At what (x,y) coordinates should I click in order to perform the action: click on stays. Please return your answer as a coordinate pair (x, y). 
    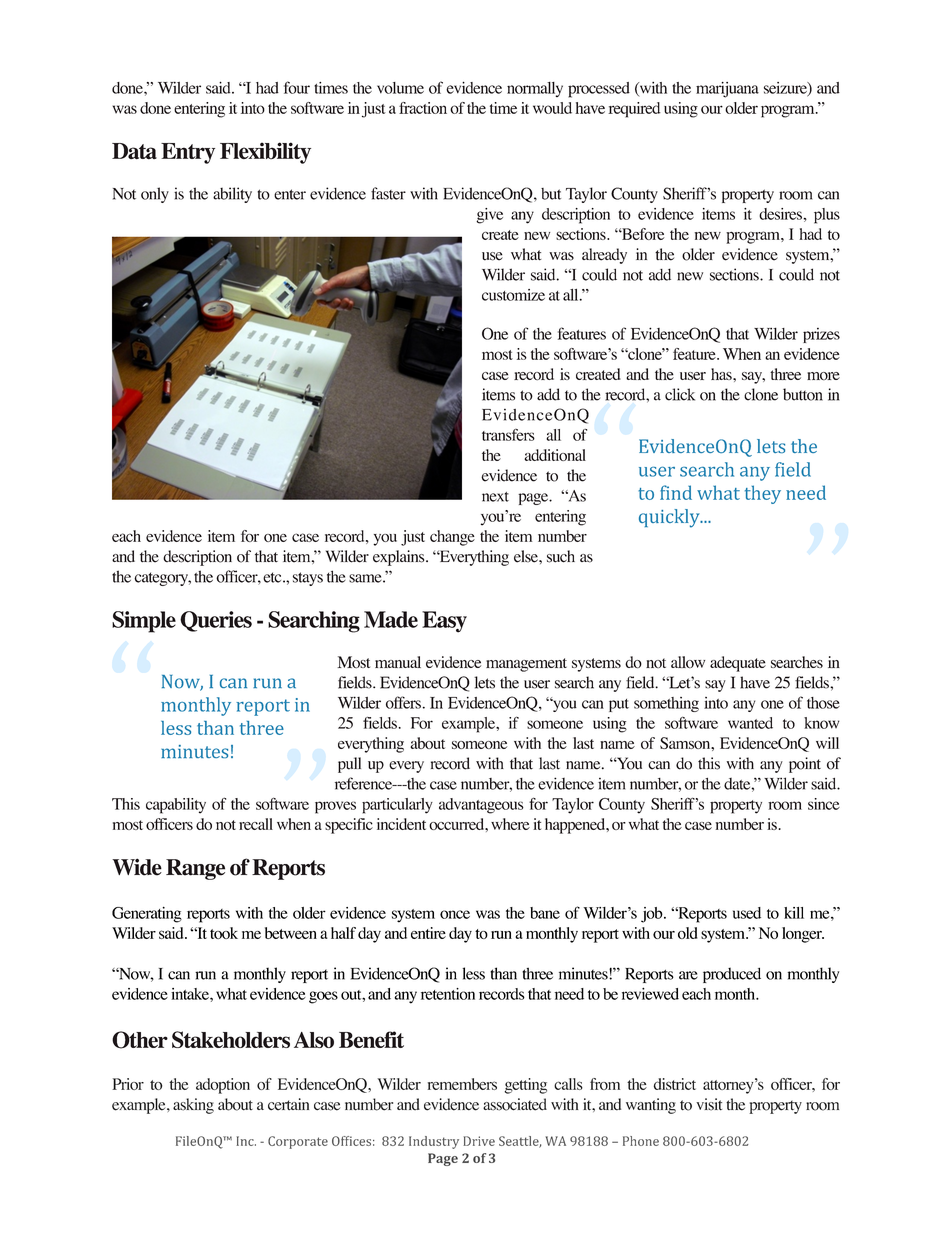
    Looking at the image, I should click on (308, 579).
